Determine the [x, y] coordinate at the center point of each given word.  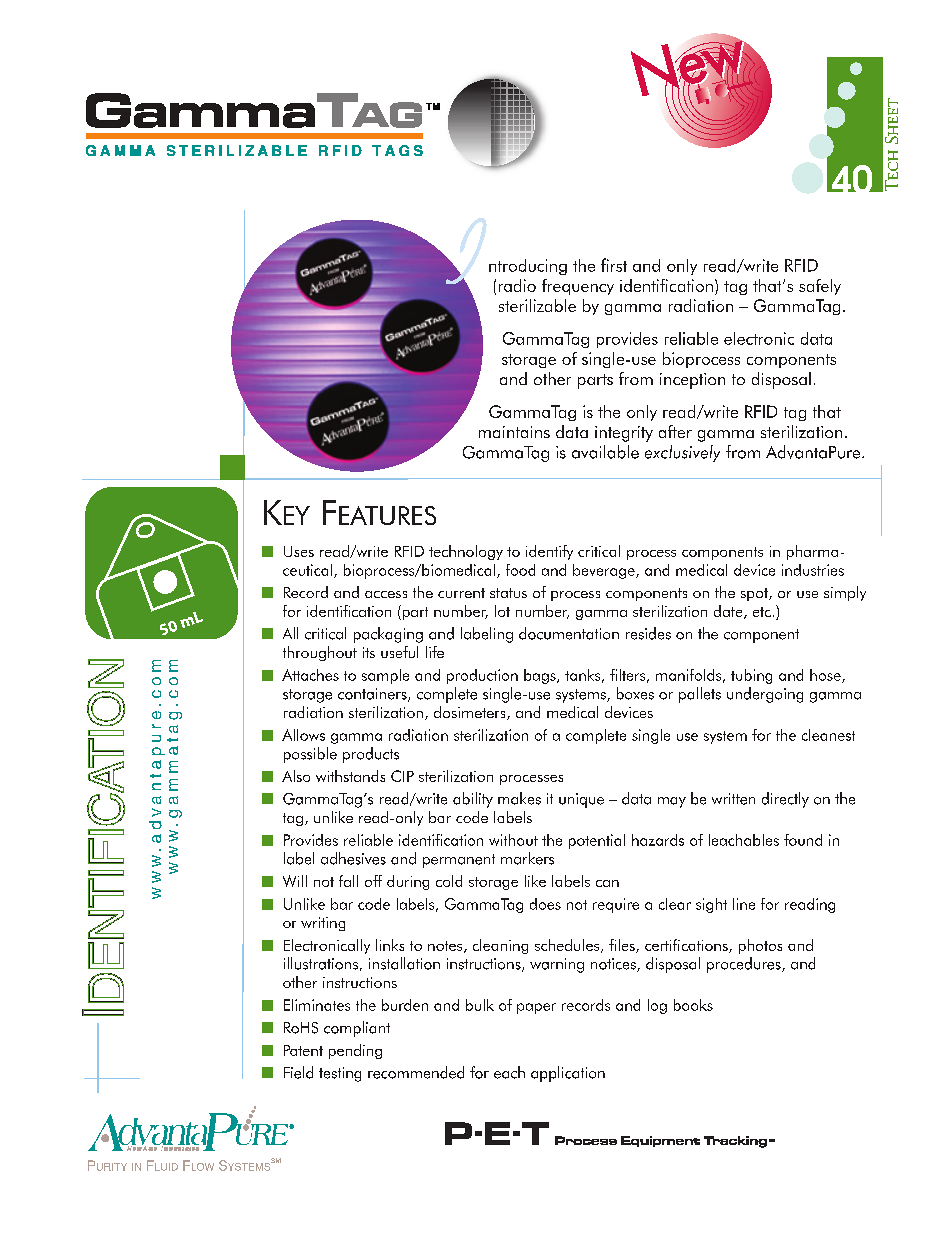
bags [541, 676]
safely [820, 287]
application [568, 1074]
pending [355, 1051]
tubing [751, 676]
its [369, 652]
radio [517, 285]
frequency [578, 287]
